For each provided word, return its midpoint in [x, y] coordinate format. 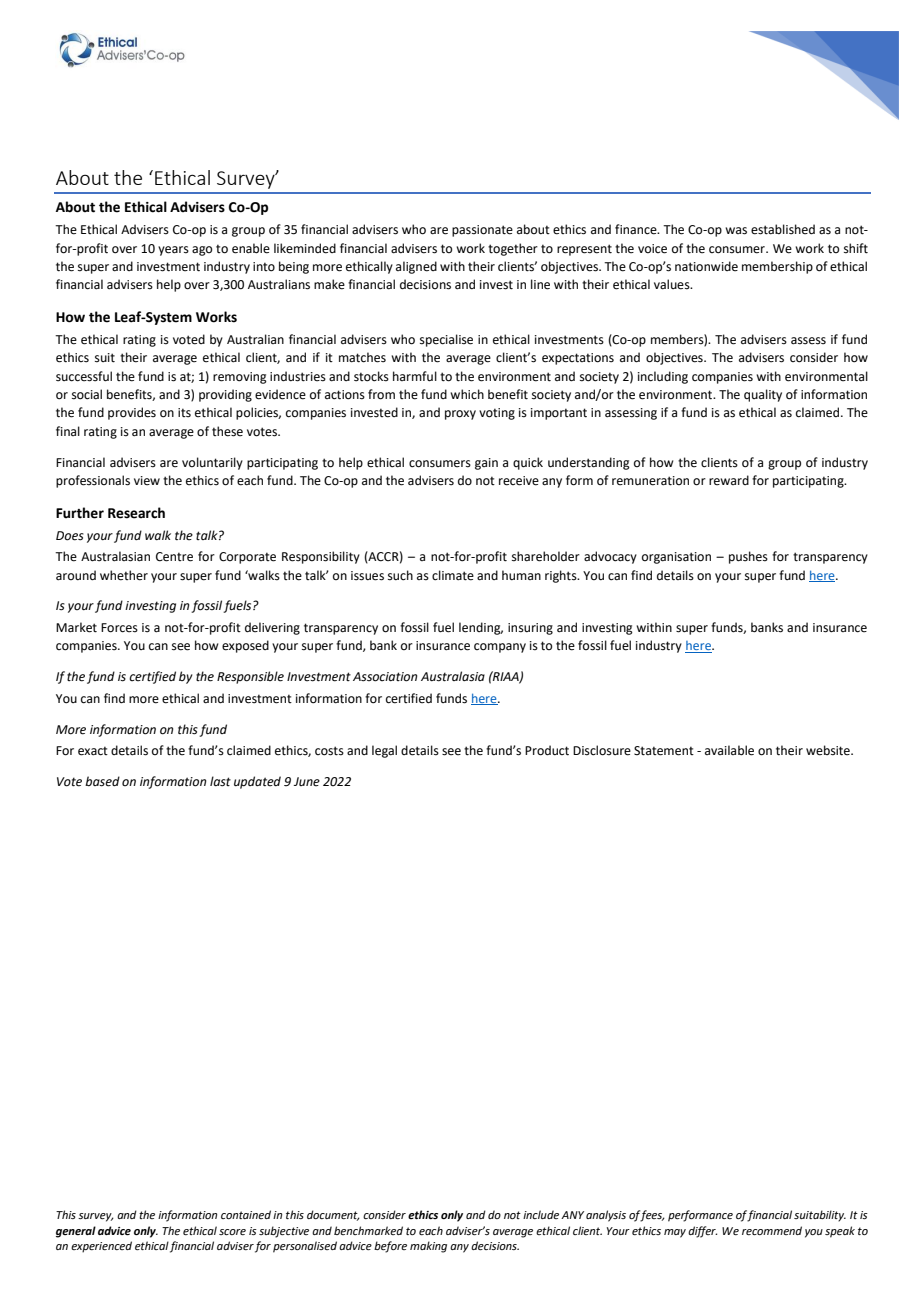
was [736, 231]
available [729, 750]
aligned [416, 267]
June [307, 782]
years [173, 251]
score [232, 1232]
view [147, 481]
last [220, 781]
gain [486, 464]
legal [384, 751]
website [829, 750]
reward [729, 480]
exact [93, 751]
